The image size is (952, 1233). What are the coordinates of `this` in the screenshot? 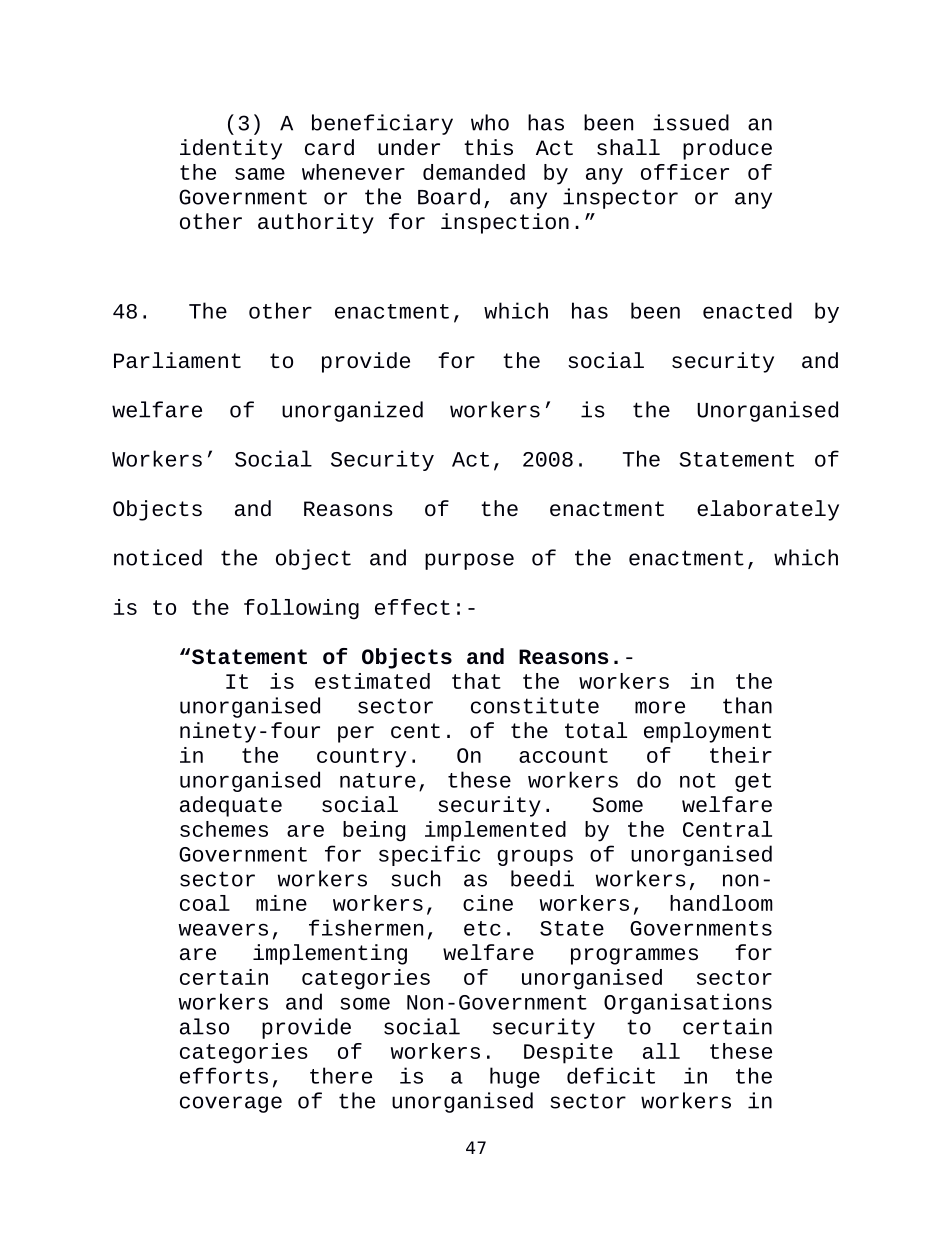 It's located at (488, 147).
